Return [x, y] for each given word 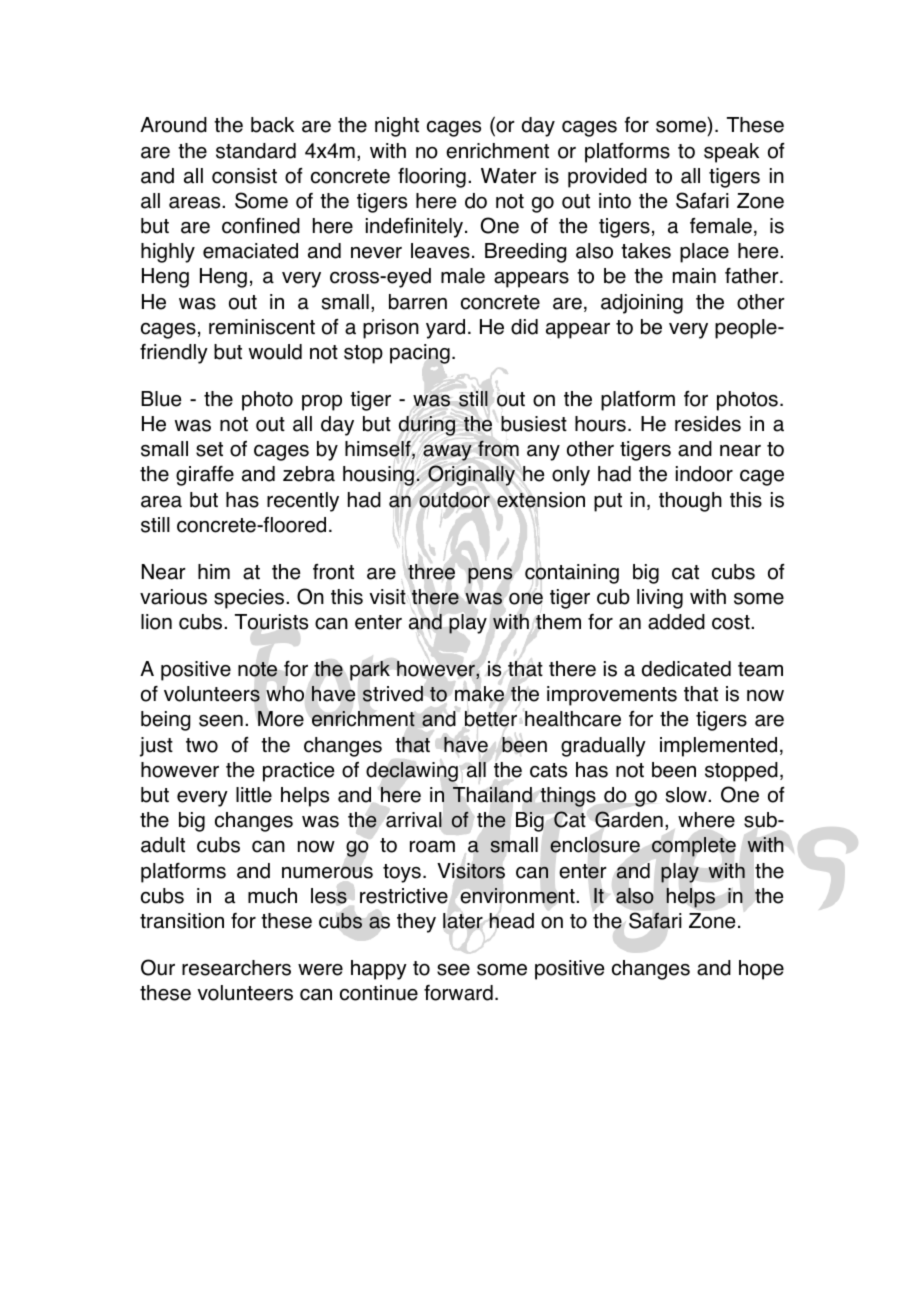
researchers [236, 968]
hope [761, 970]
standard [256, 151]
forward [458, 993]
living [660, 599]
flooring [432, 178]
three [431, 572]
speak [731, 153]
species [250, 599]
